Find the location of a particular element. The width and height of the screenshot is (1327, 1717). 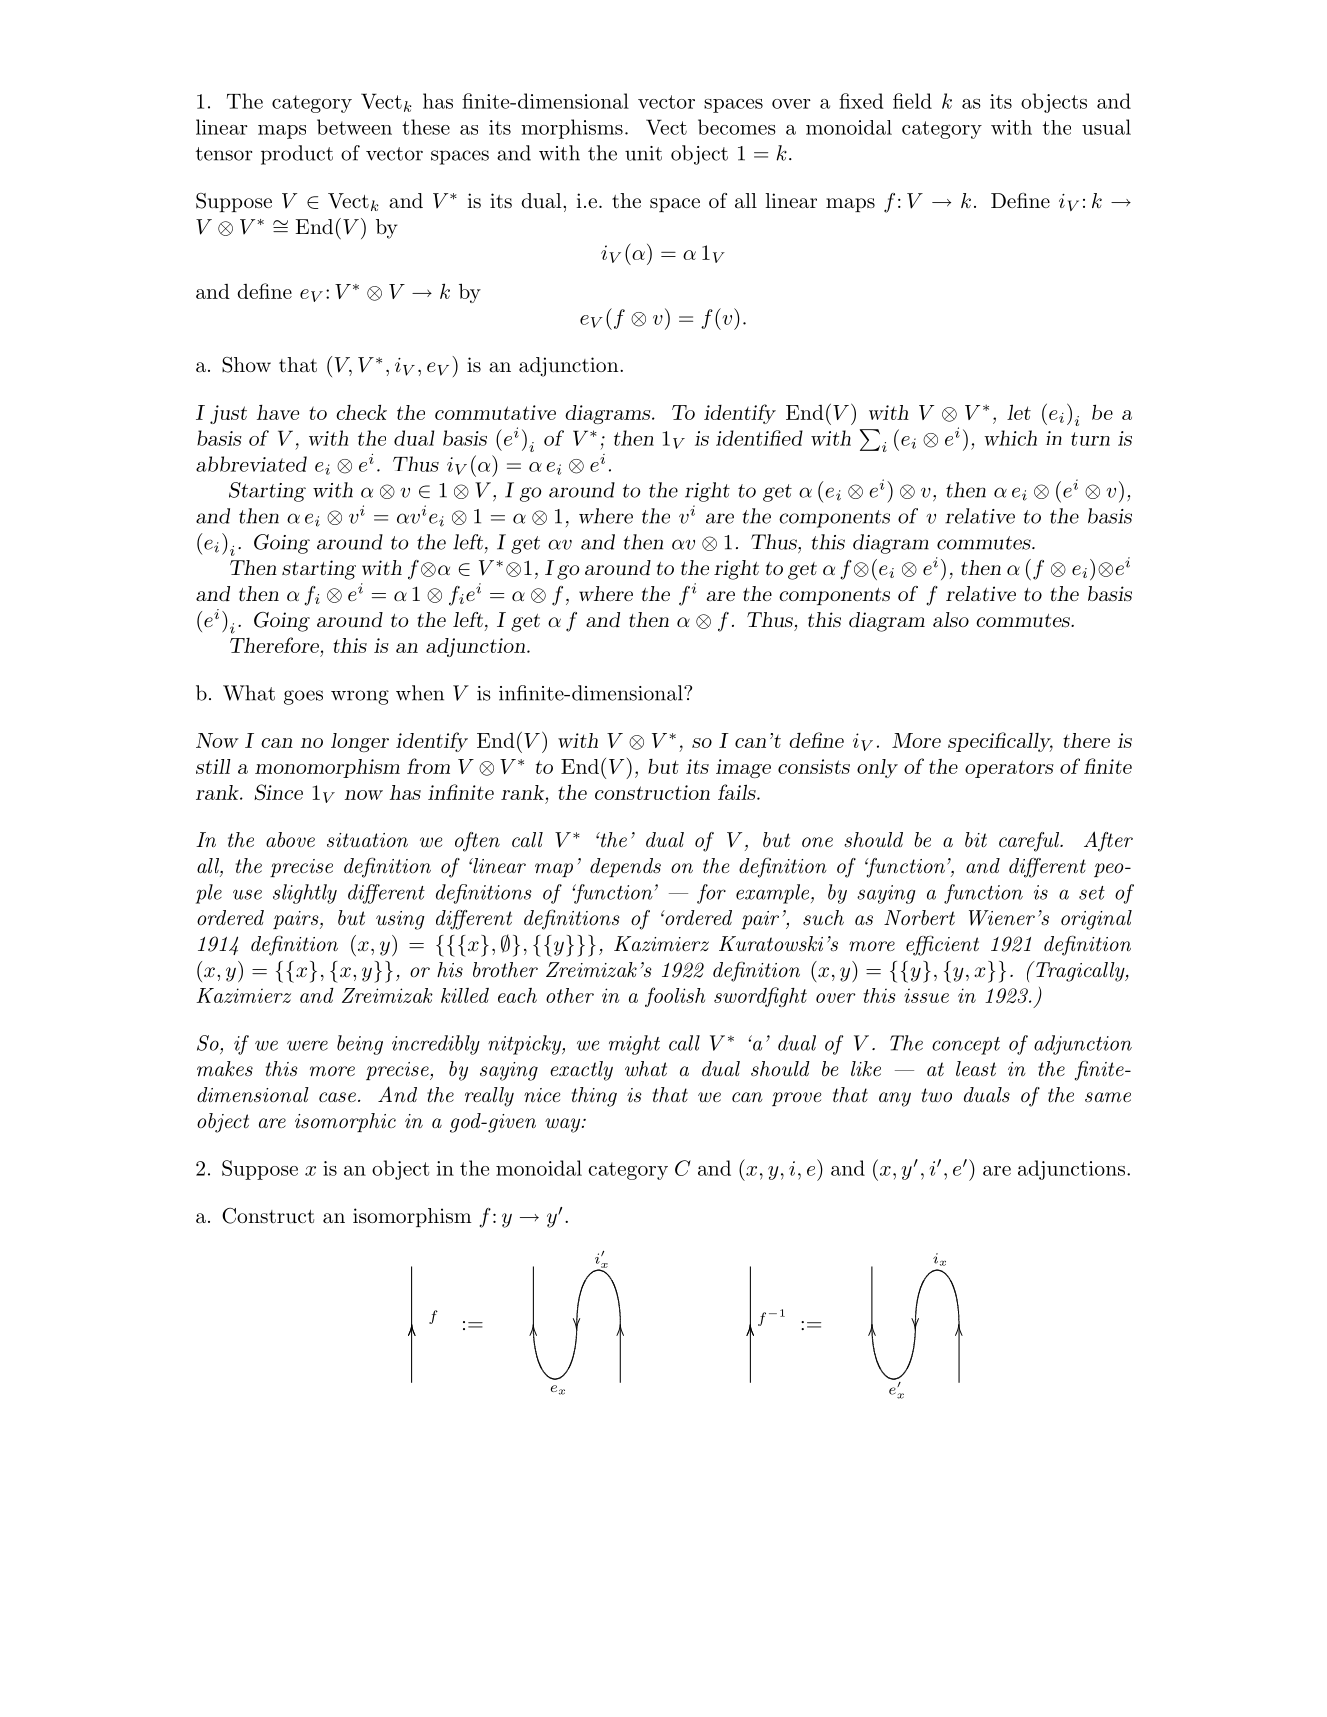

goes is located at coordinates (303, 697).
